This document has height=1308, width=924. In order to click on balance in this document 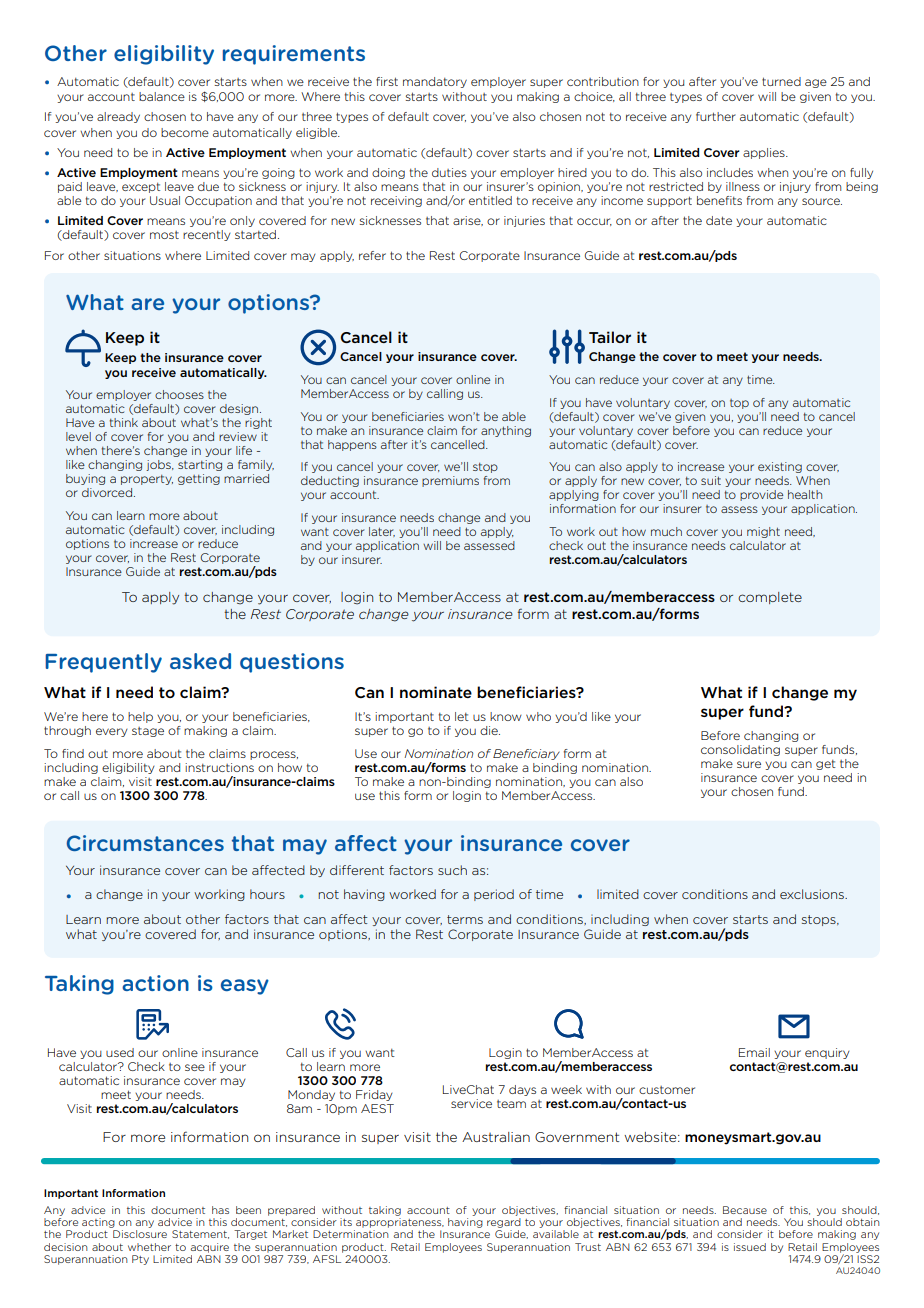, I will do `click(162, 96)`.
